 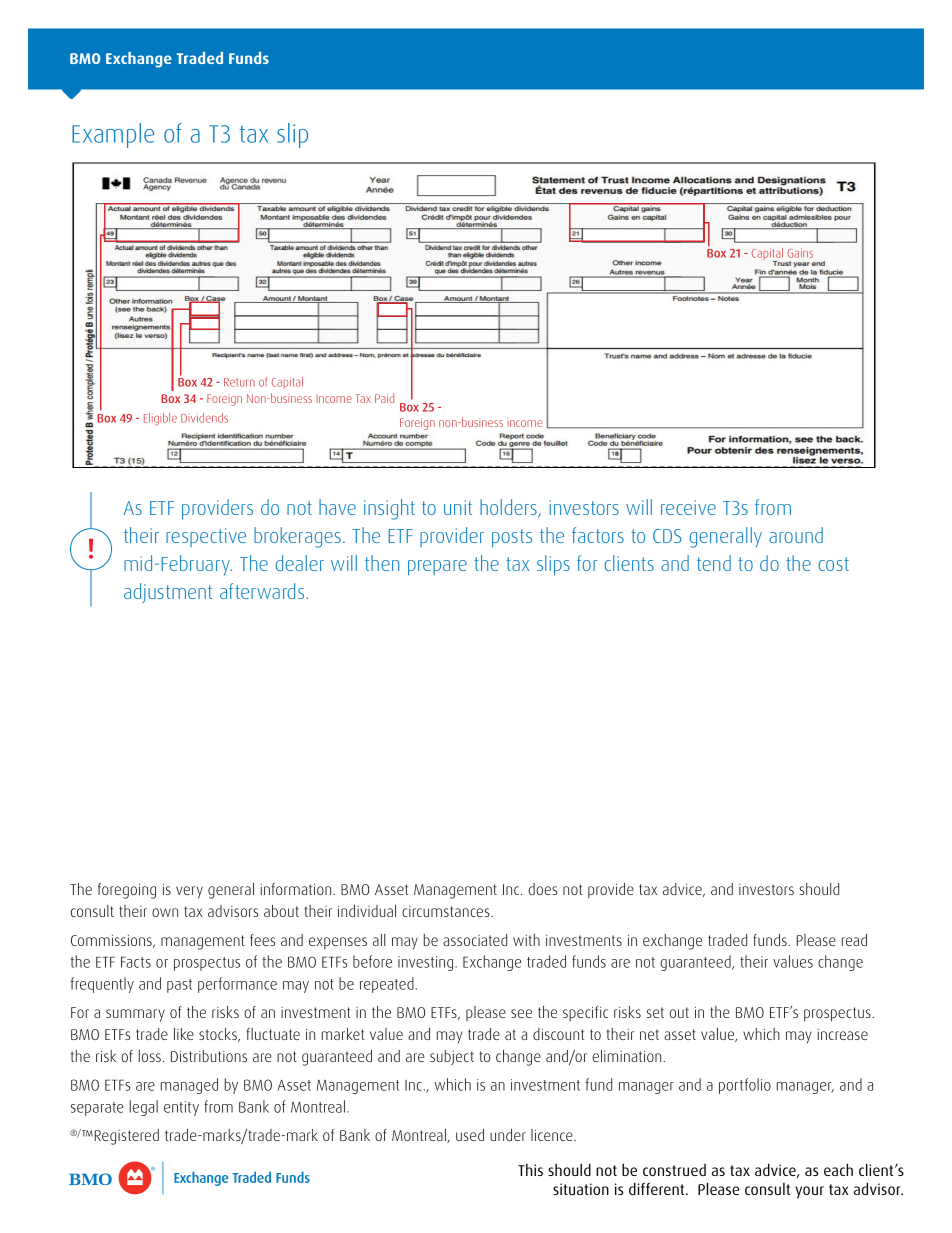 What do you see at coordinates (854, 940) in the image?
I see `read` at bounding box center [854, 940].
